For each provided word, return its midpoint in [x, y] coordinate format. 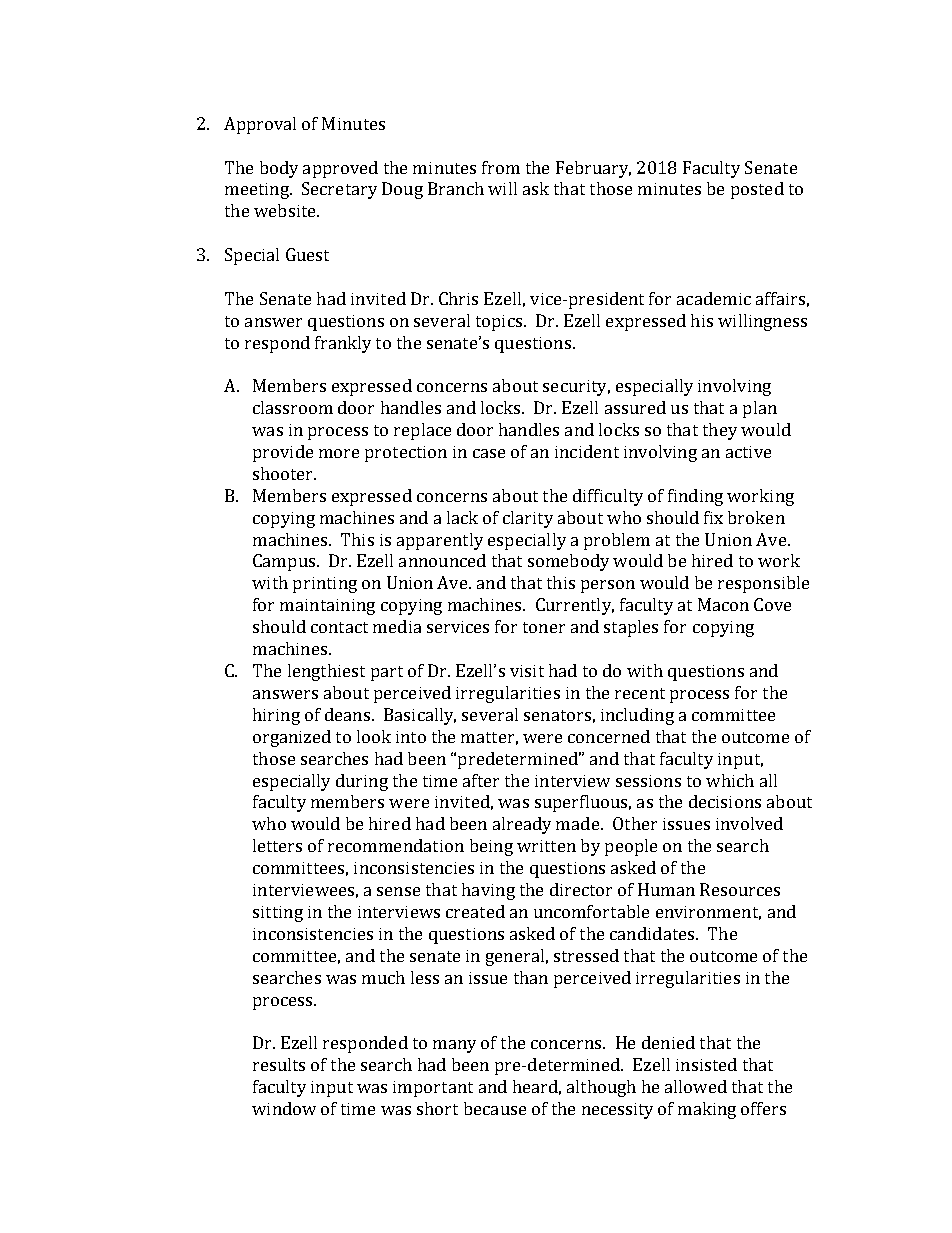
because [495, 1108]
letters [277, 845]
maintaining [327, 607]
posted [757, 190]
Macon [723, 604]
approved [340, 169]
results [279, 1064]
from [501, 167]
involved [749, 823]
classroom [293, 407]
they [720, 431]
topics [500, 323]
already [522, 825]
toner [544, 627]
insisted [706, 1064]
